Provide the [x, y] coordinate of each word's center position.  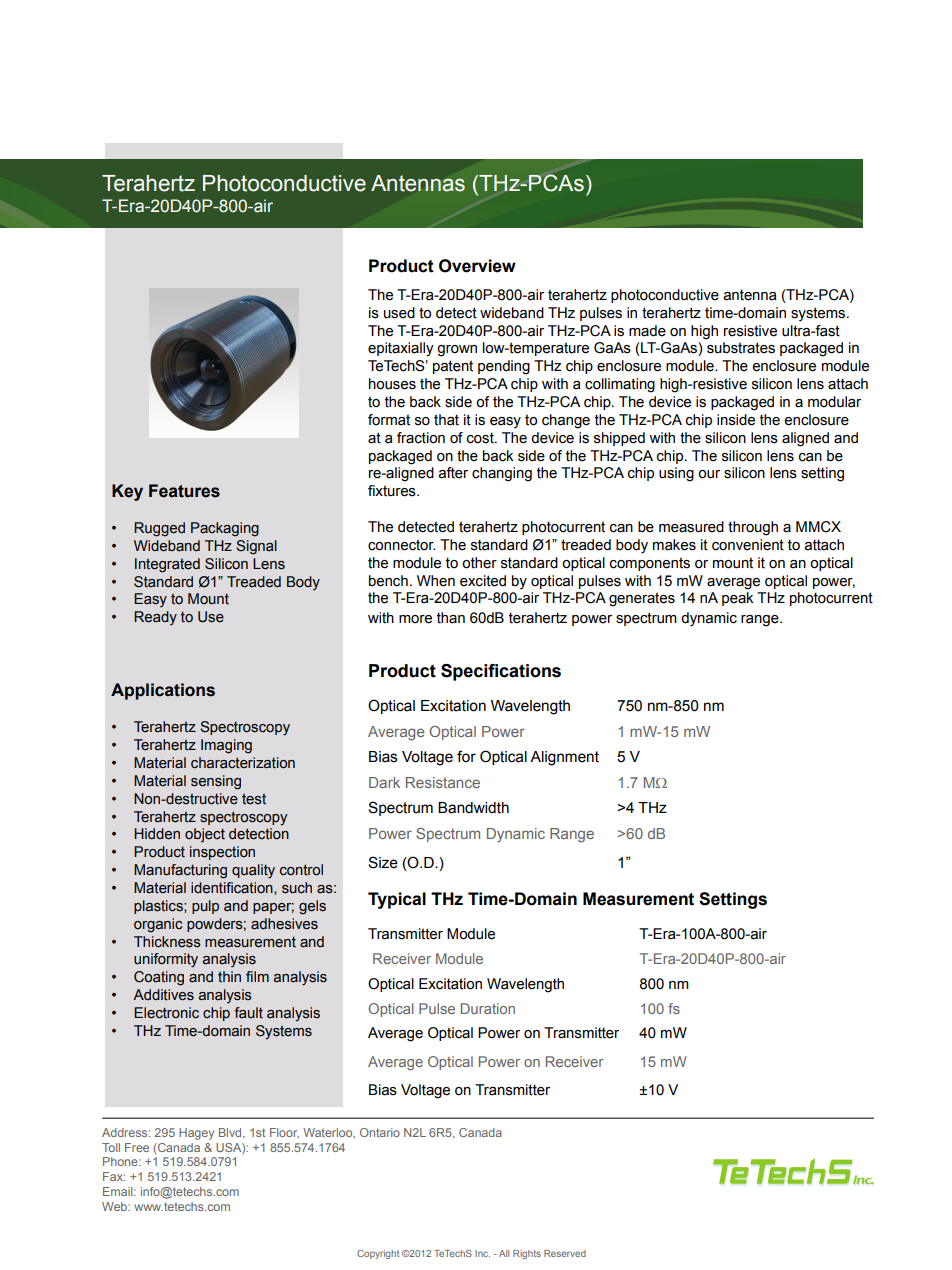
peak [738, 599]
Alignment [564, 758]
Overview [477, 266]
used [399, 313]
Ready [155, 618]
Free [137, 1147]
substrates [741, 348]
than [451, 618]
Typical [397, 900]
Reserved [565, 1253]
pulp [205, 907]
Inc [482, 1253]
